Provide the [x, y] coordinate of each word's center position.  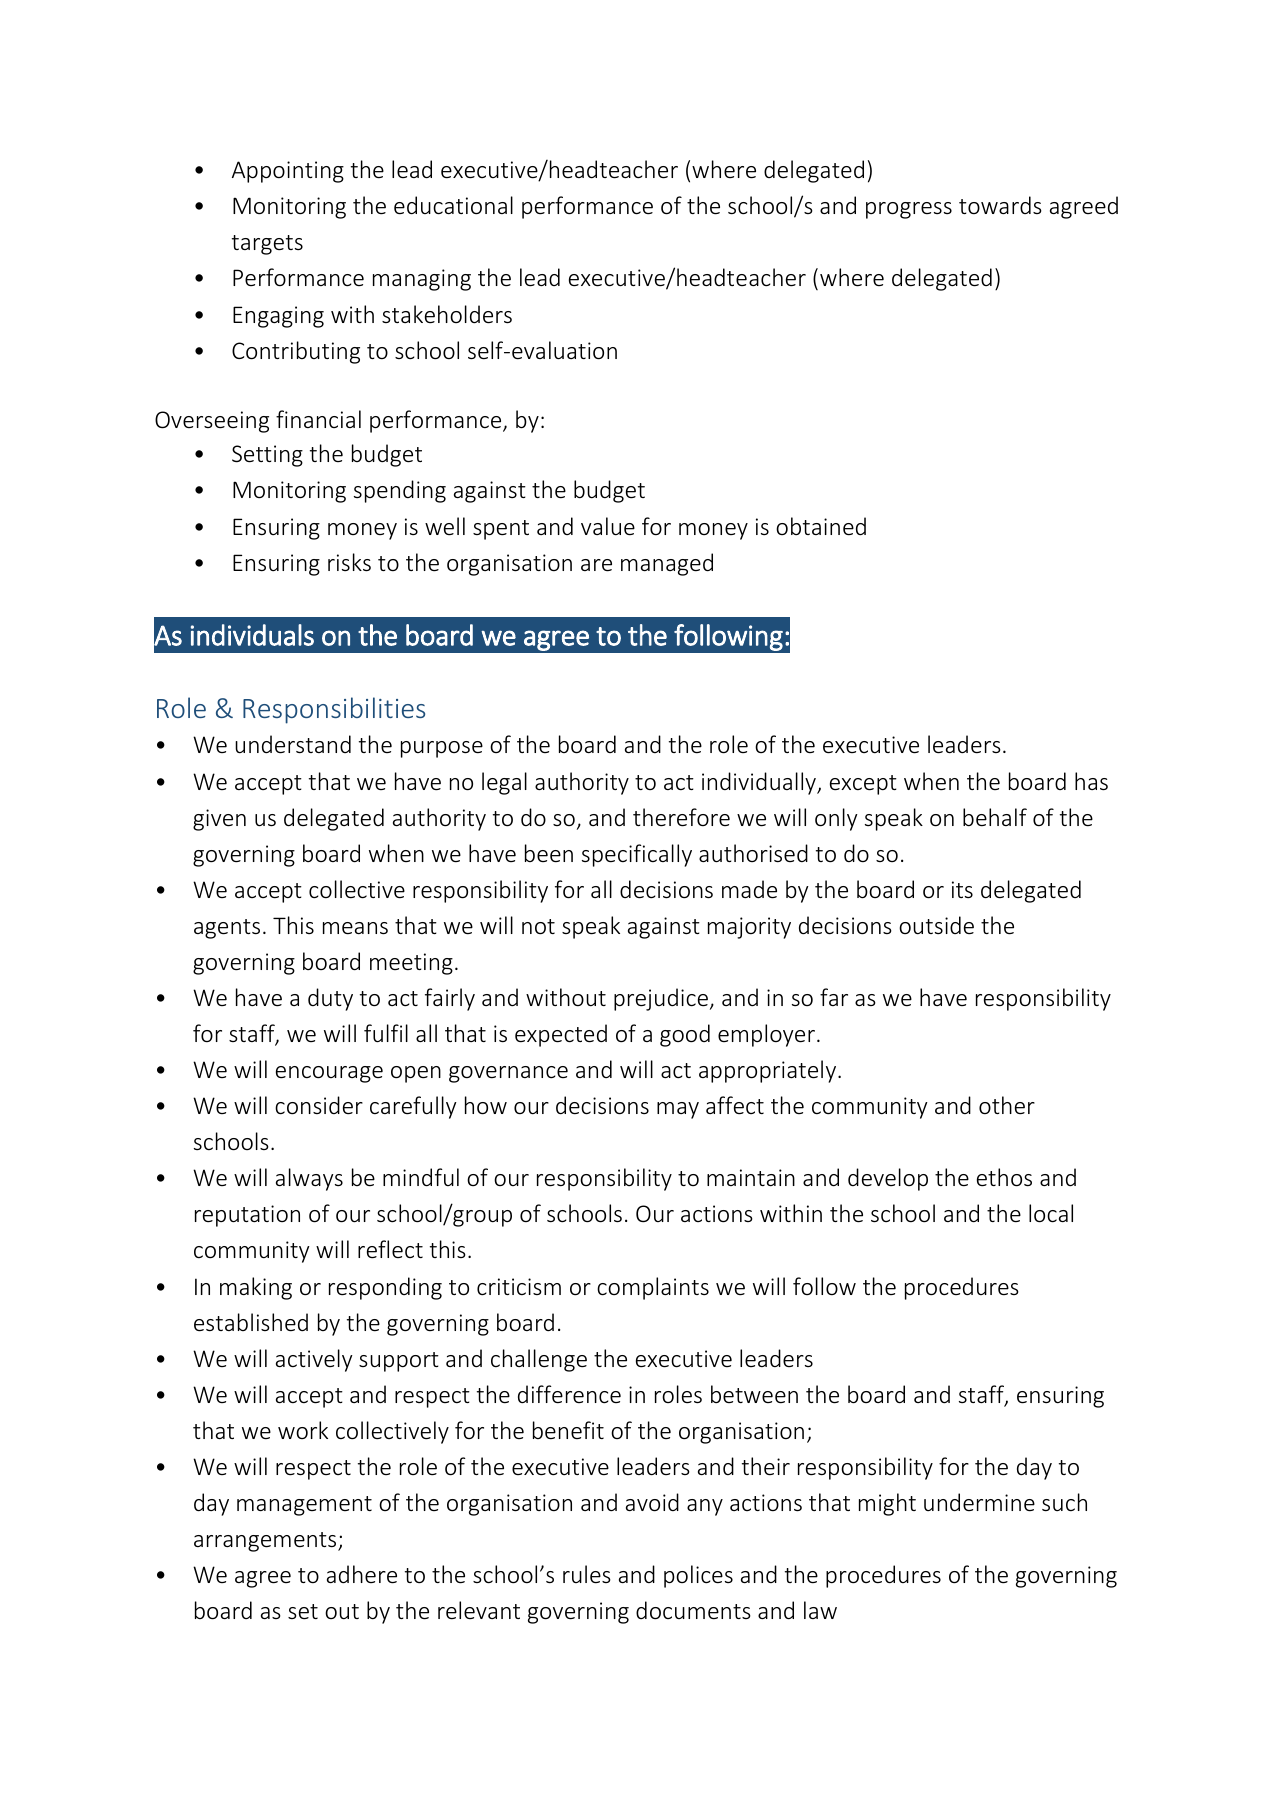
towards [1000, 205]
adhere [362, 1574]
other [1007, 1105]
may [678, 1110]
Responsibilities [334, 710]
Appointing [288, 172]
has [1091, 781]
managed [667, 564]
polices [698, 1576]
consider [319, 1105]
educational [453, 205]
